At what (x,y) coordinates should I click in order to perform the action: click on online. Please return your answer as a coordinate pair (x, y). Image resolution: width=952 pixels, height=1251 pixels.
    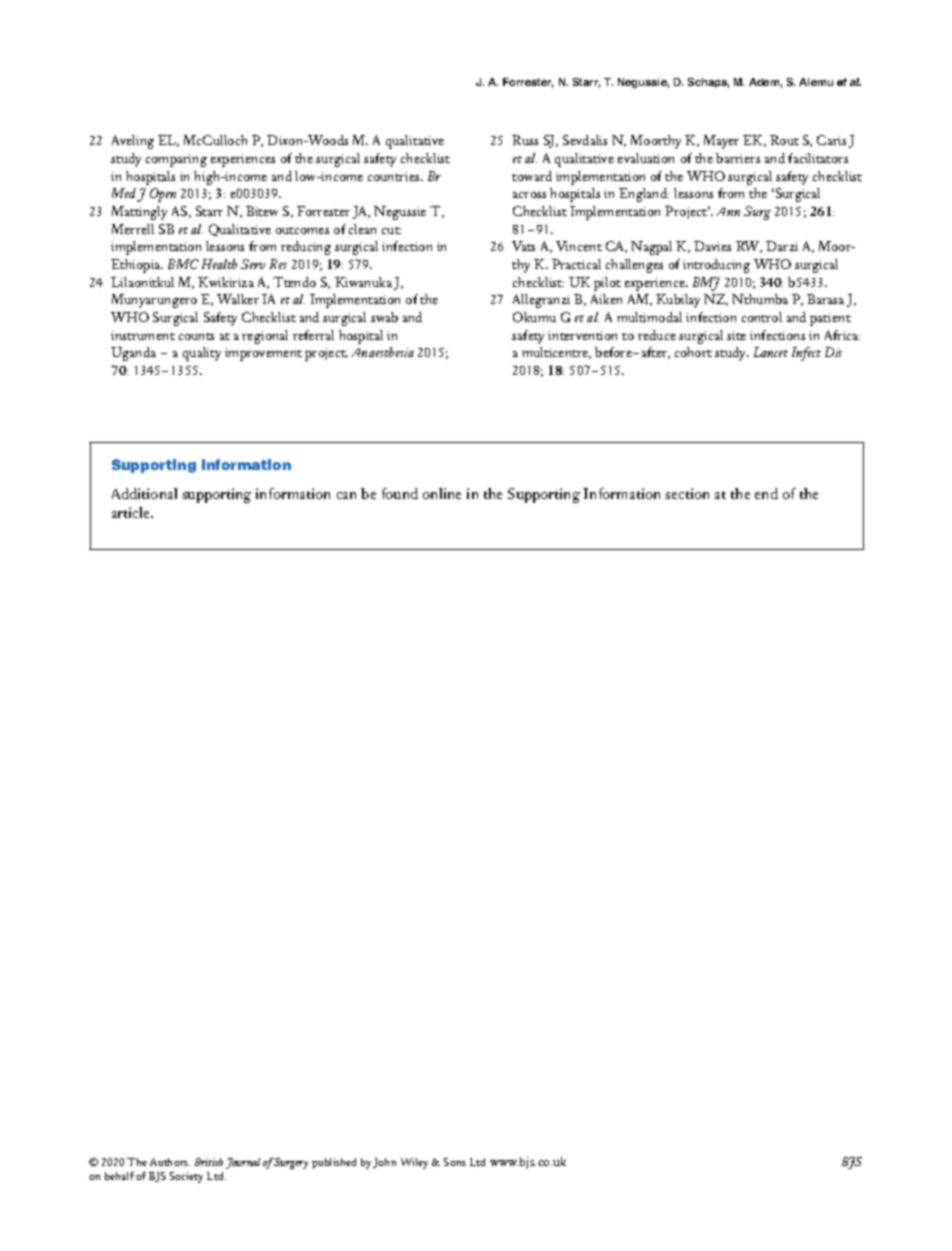
    Looking at the image, I should click on (442, 493).
